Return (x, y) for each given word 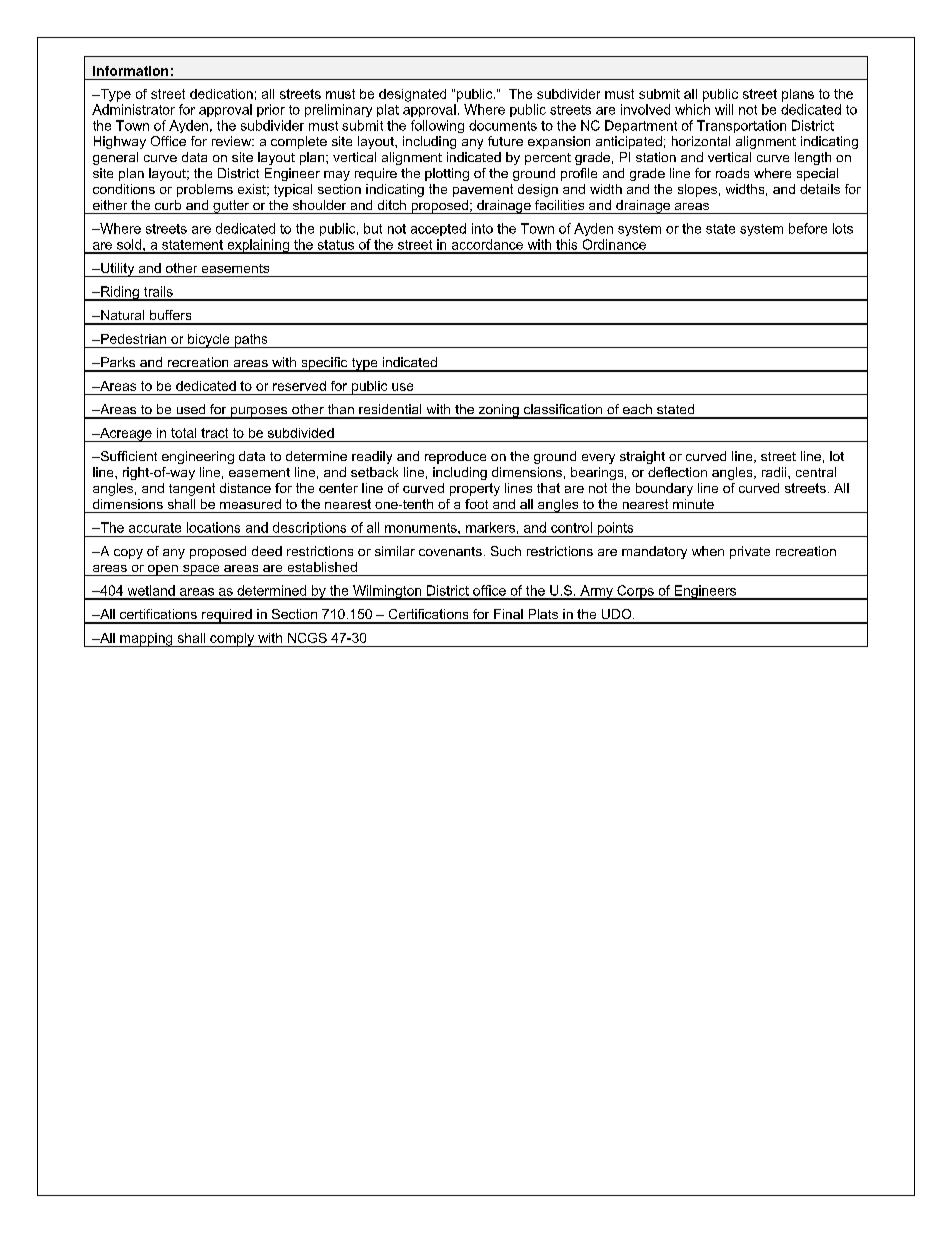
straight (642, 457)
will (724, 109)
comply (232, 640)
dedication (221, 94)
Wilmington (387, 592)
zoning (498, 411)
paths (251, 341)
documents (503, 125)
